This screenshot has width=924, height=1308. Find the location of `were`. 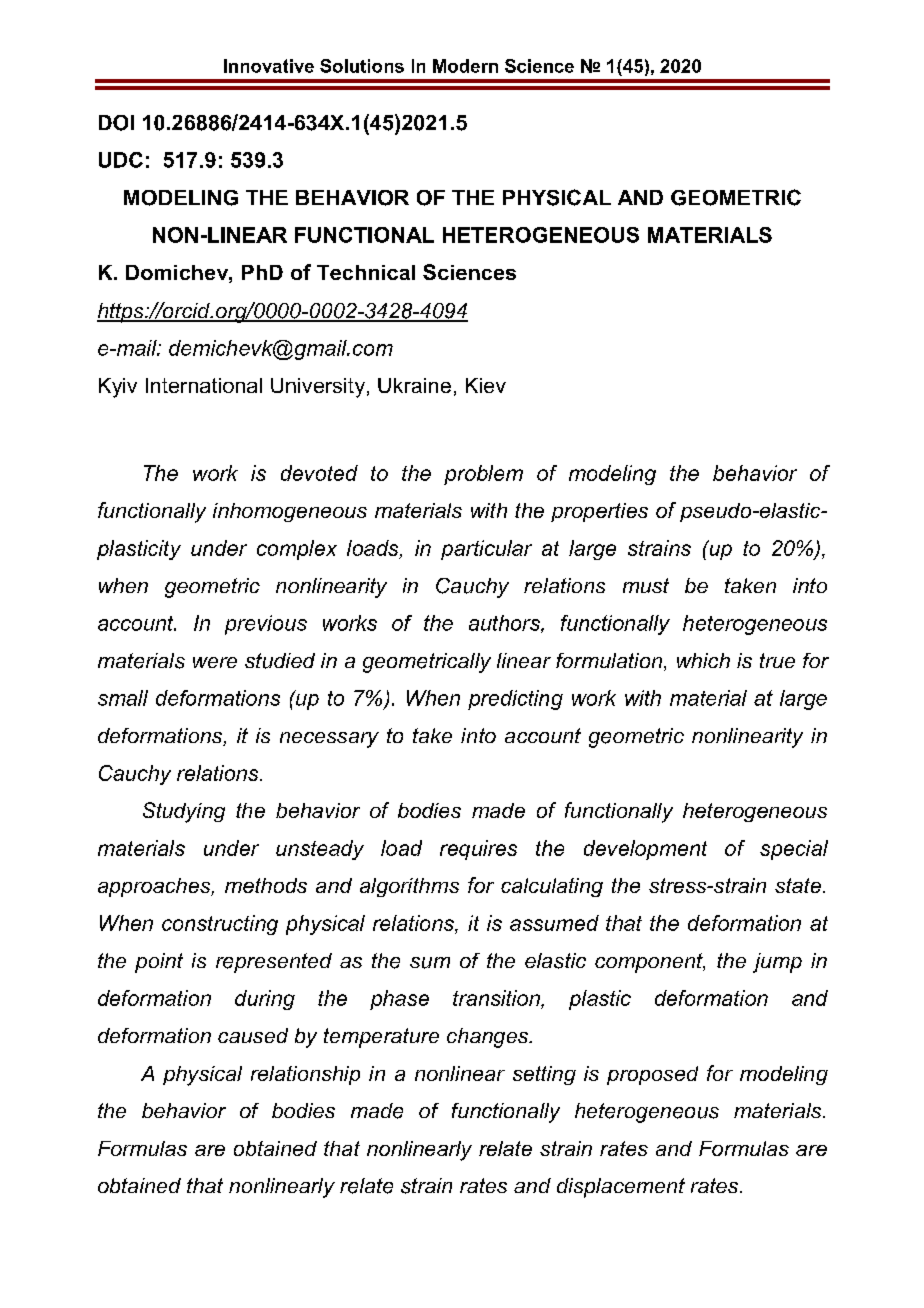

were is located at coordinates (215, 662).
